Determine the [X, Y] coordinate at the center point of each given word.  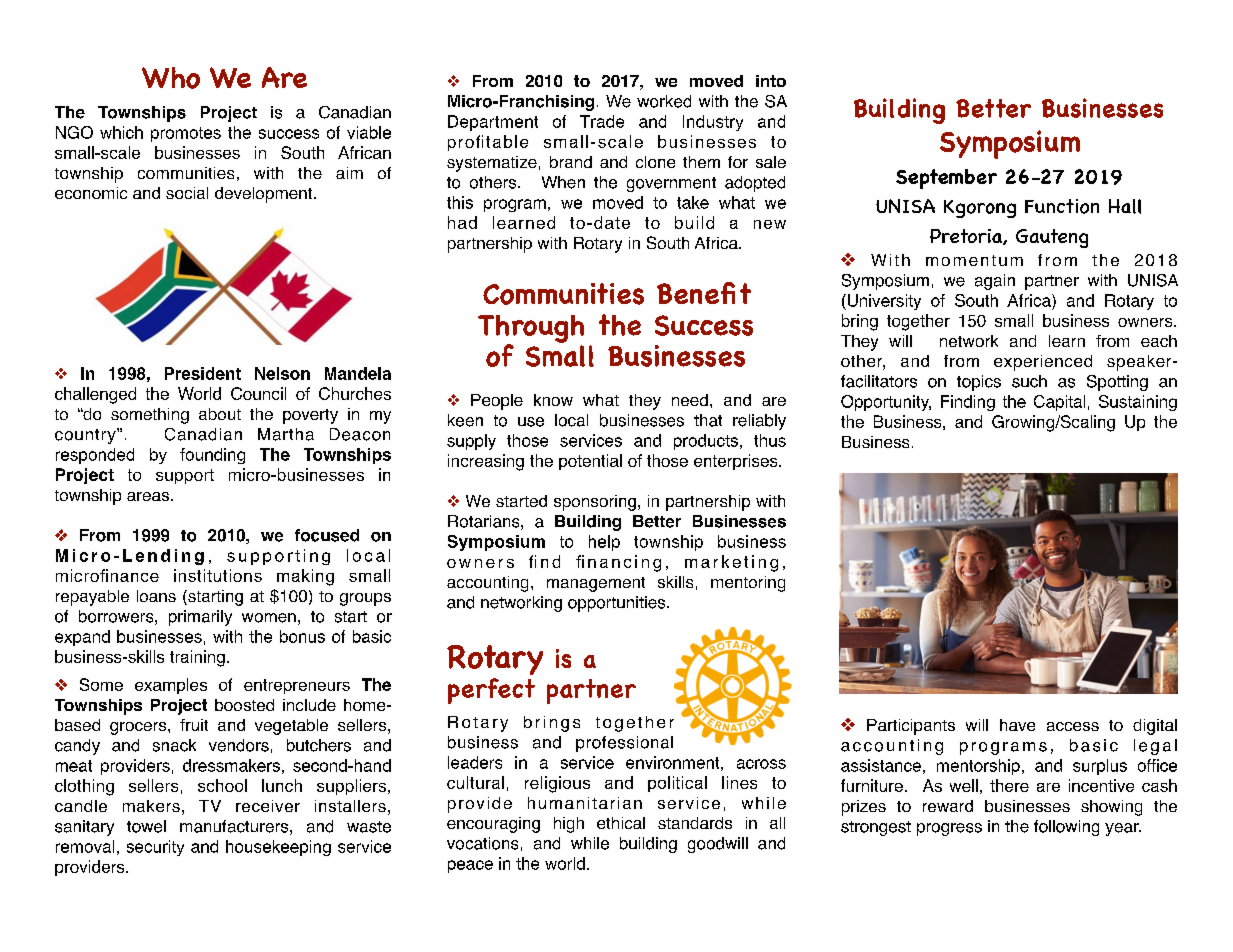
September [946, 179]
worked [664, 101]
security [155, 848]
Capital [1059, 403]
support [185, 476]
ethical [621, 823]
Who [171, 78]
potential [590, 462]
